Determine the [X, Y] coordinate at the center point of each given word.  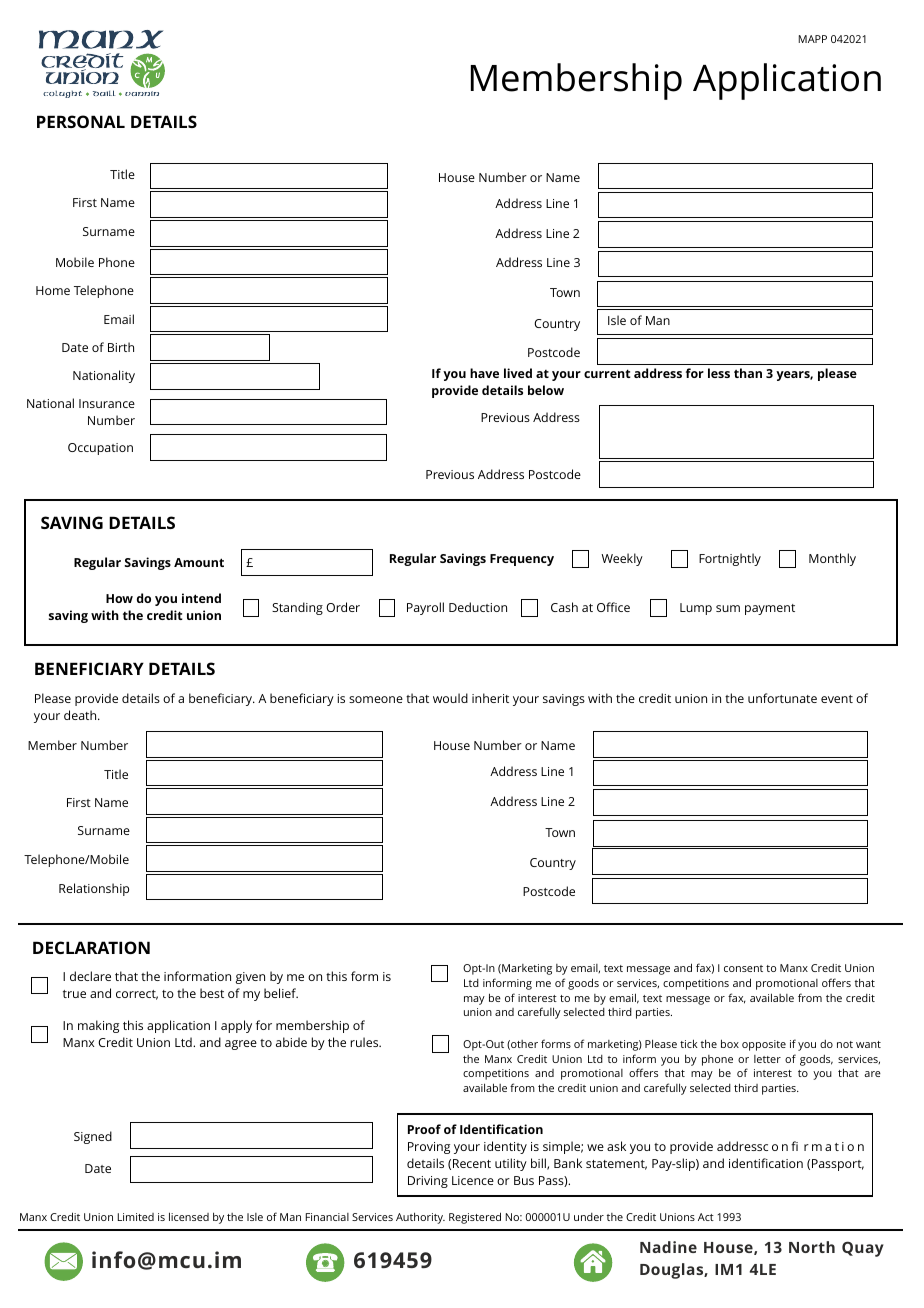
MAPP [813, 39]
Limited [136, 1217]
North [812, 1247]
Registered [475, 1218]
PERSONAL [81, 121]
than [748, 373]
